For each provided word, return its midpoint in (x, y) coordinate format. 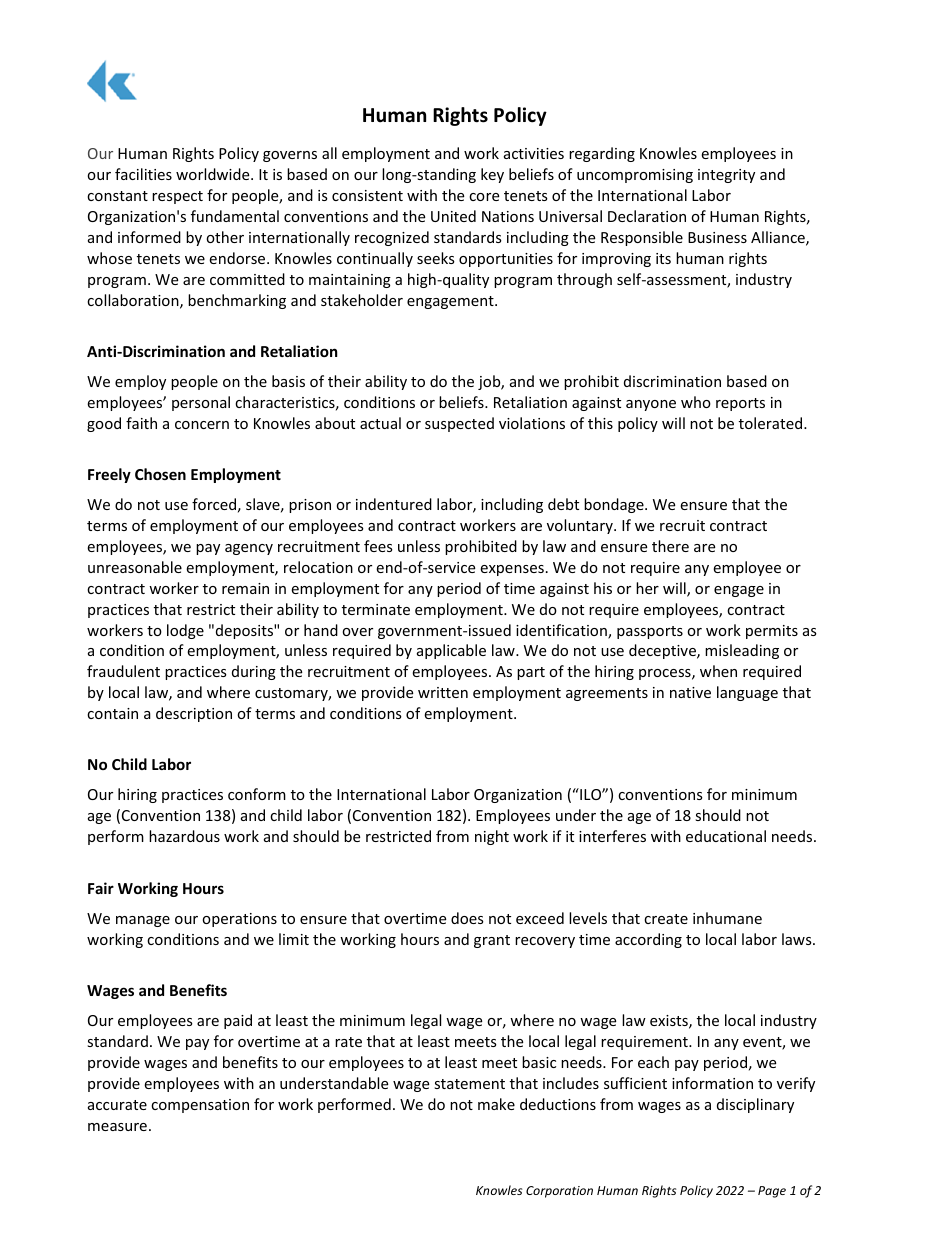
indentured (394, 504)
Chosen (160, 474)
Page (772, 1192)
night (492, 837)
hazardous (184, 836)
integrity (726, 176)
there (670, 546)
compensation (200, 1106)
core (484, 197)
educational (726, 836)
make (496, 1104)
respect (177, 197)
